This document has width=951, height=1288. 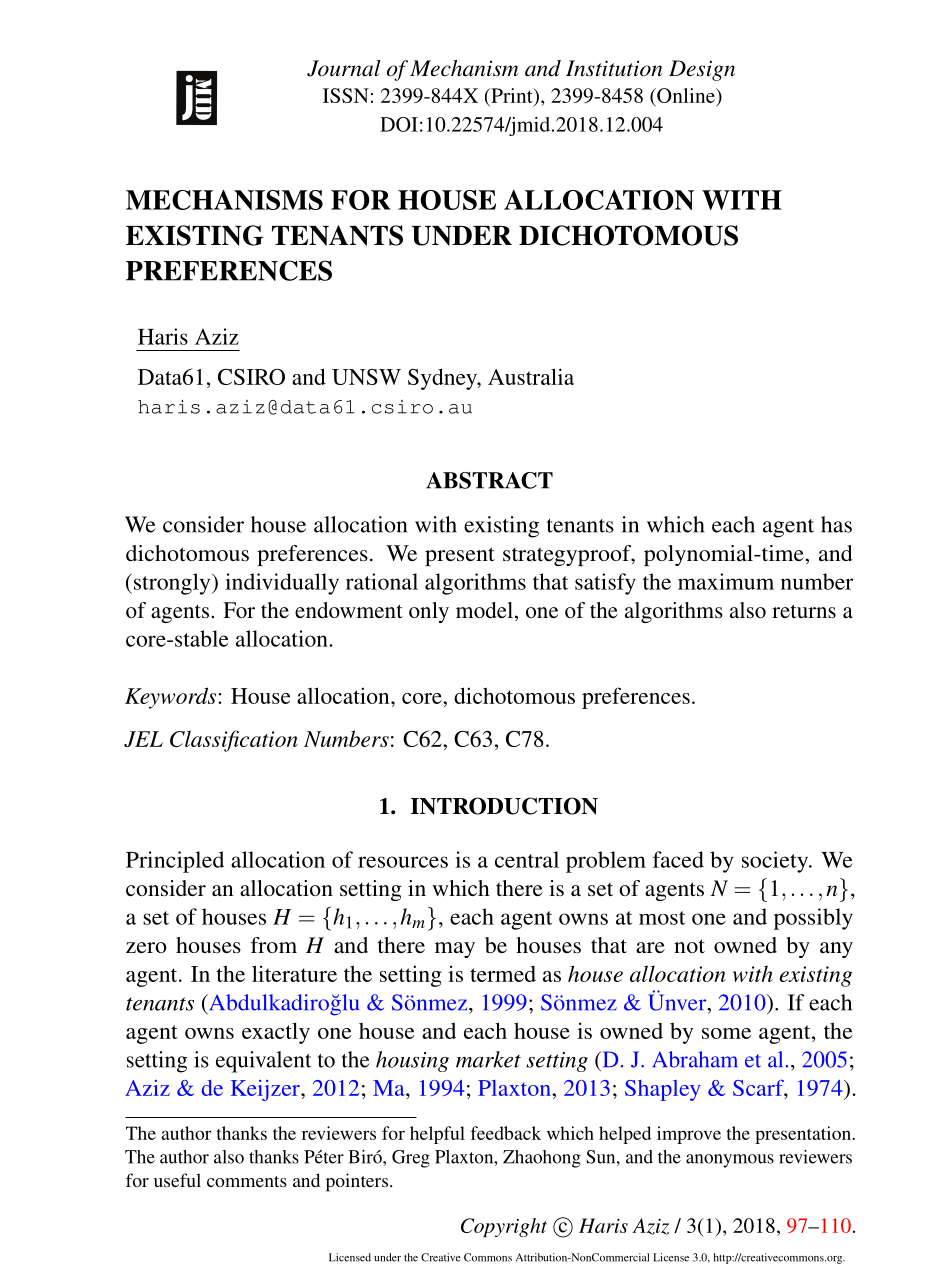 What do you see at coordinates (366, 377) in the document?
I see `UNSW` at bounding box center [366, 377].
